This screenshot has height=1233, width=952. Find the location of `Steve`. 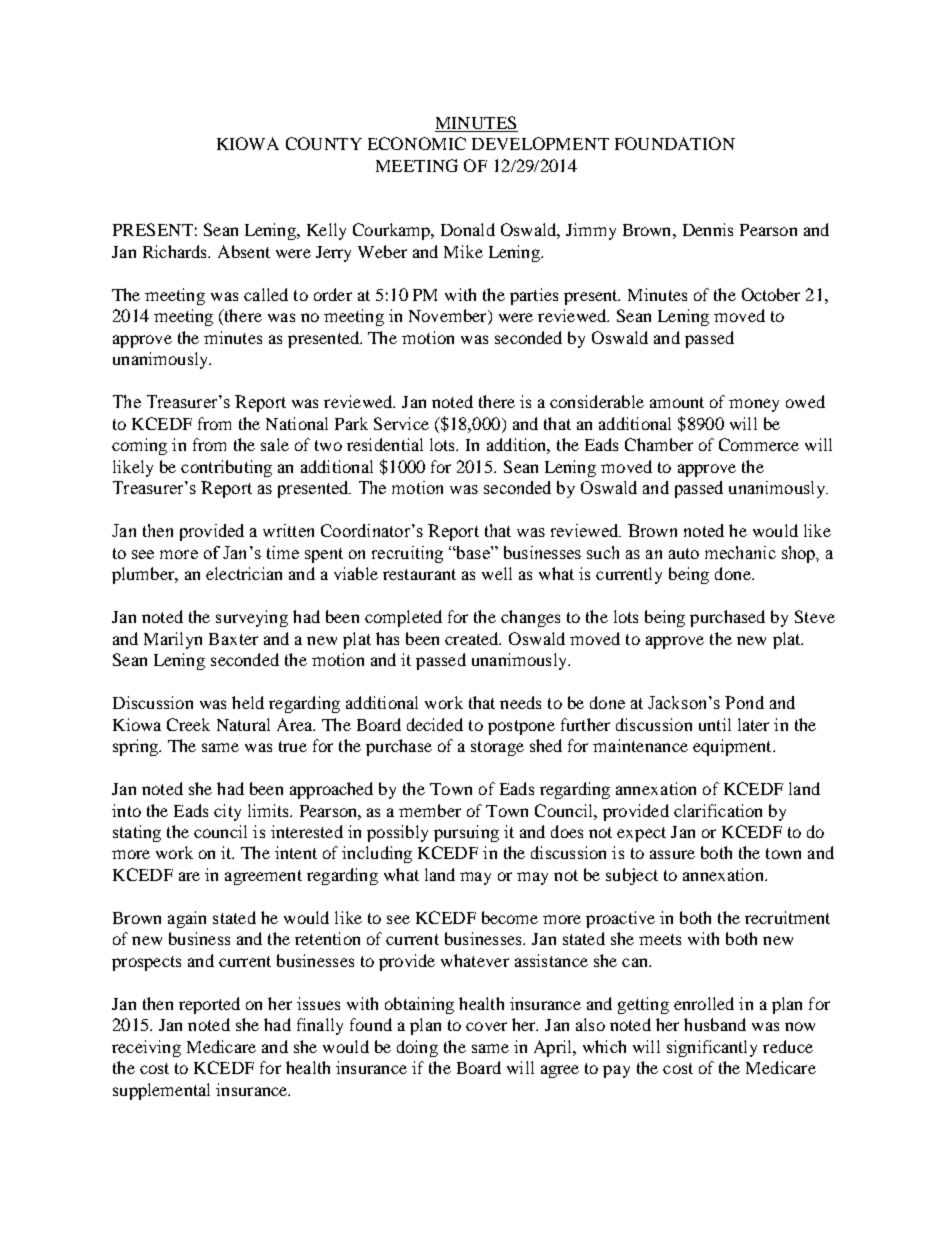

Steve is located at coordinates (815, 616).
